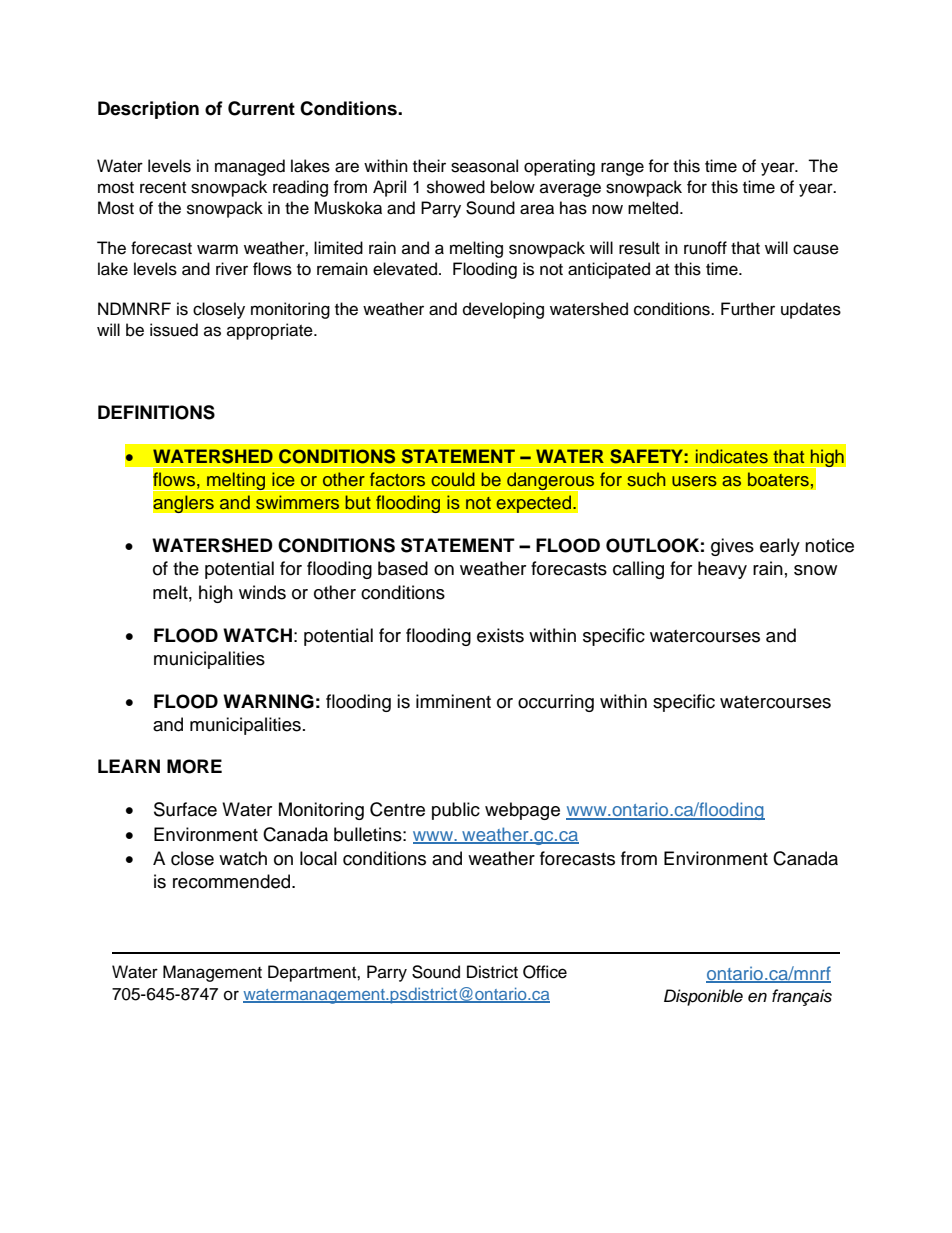 The height and width of the page is (1233, 952). Describe the element at coordinates (503, 310) in the page. I see `developing` at that location.
